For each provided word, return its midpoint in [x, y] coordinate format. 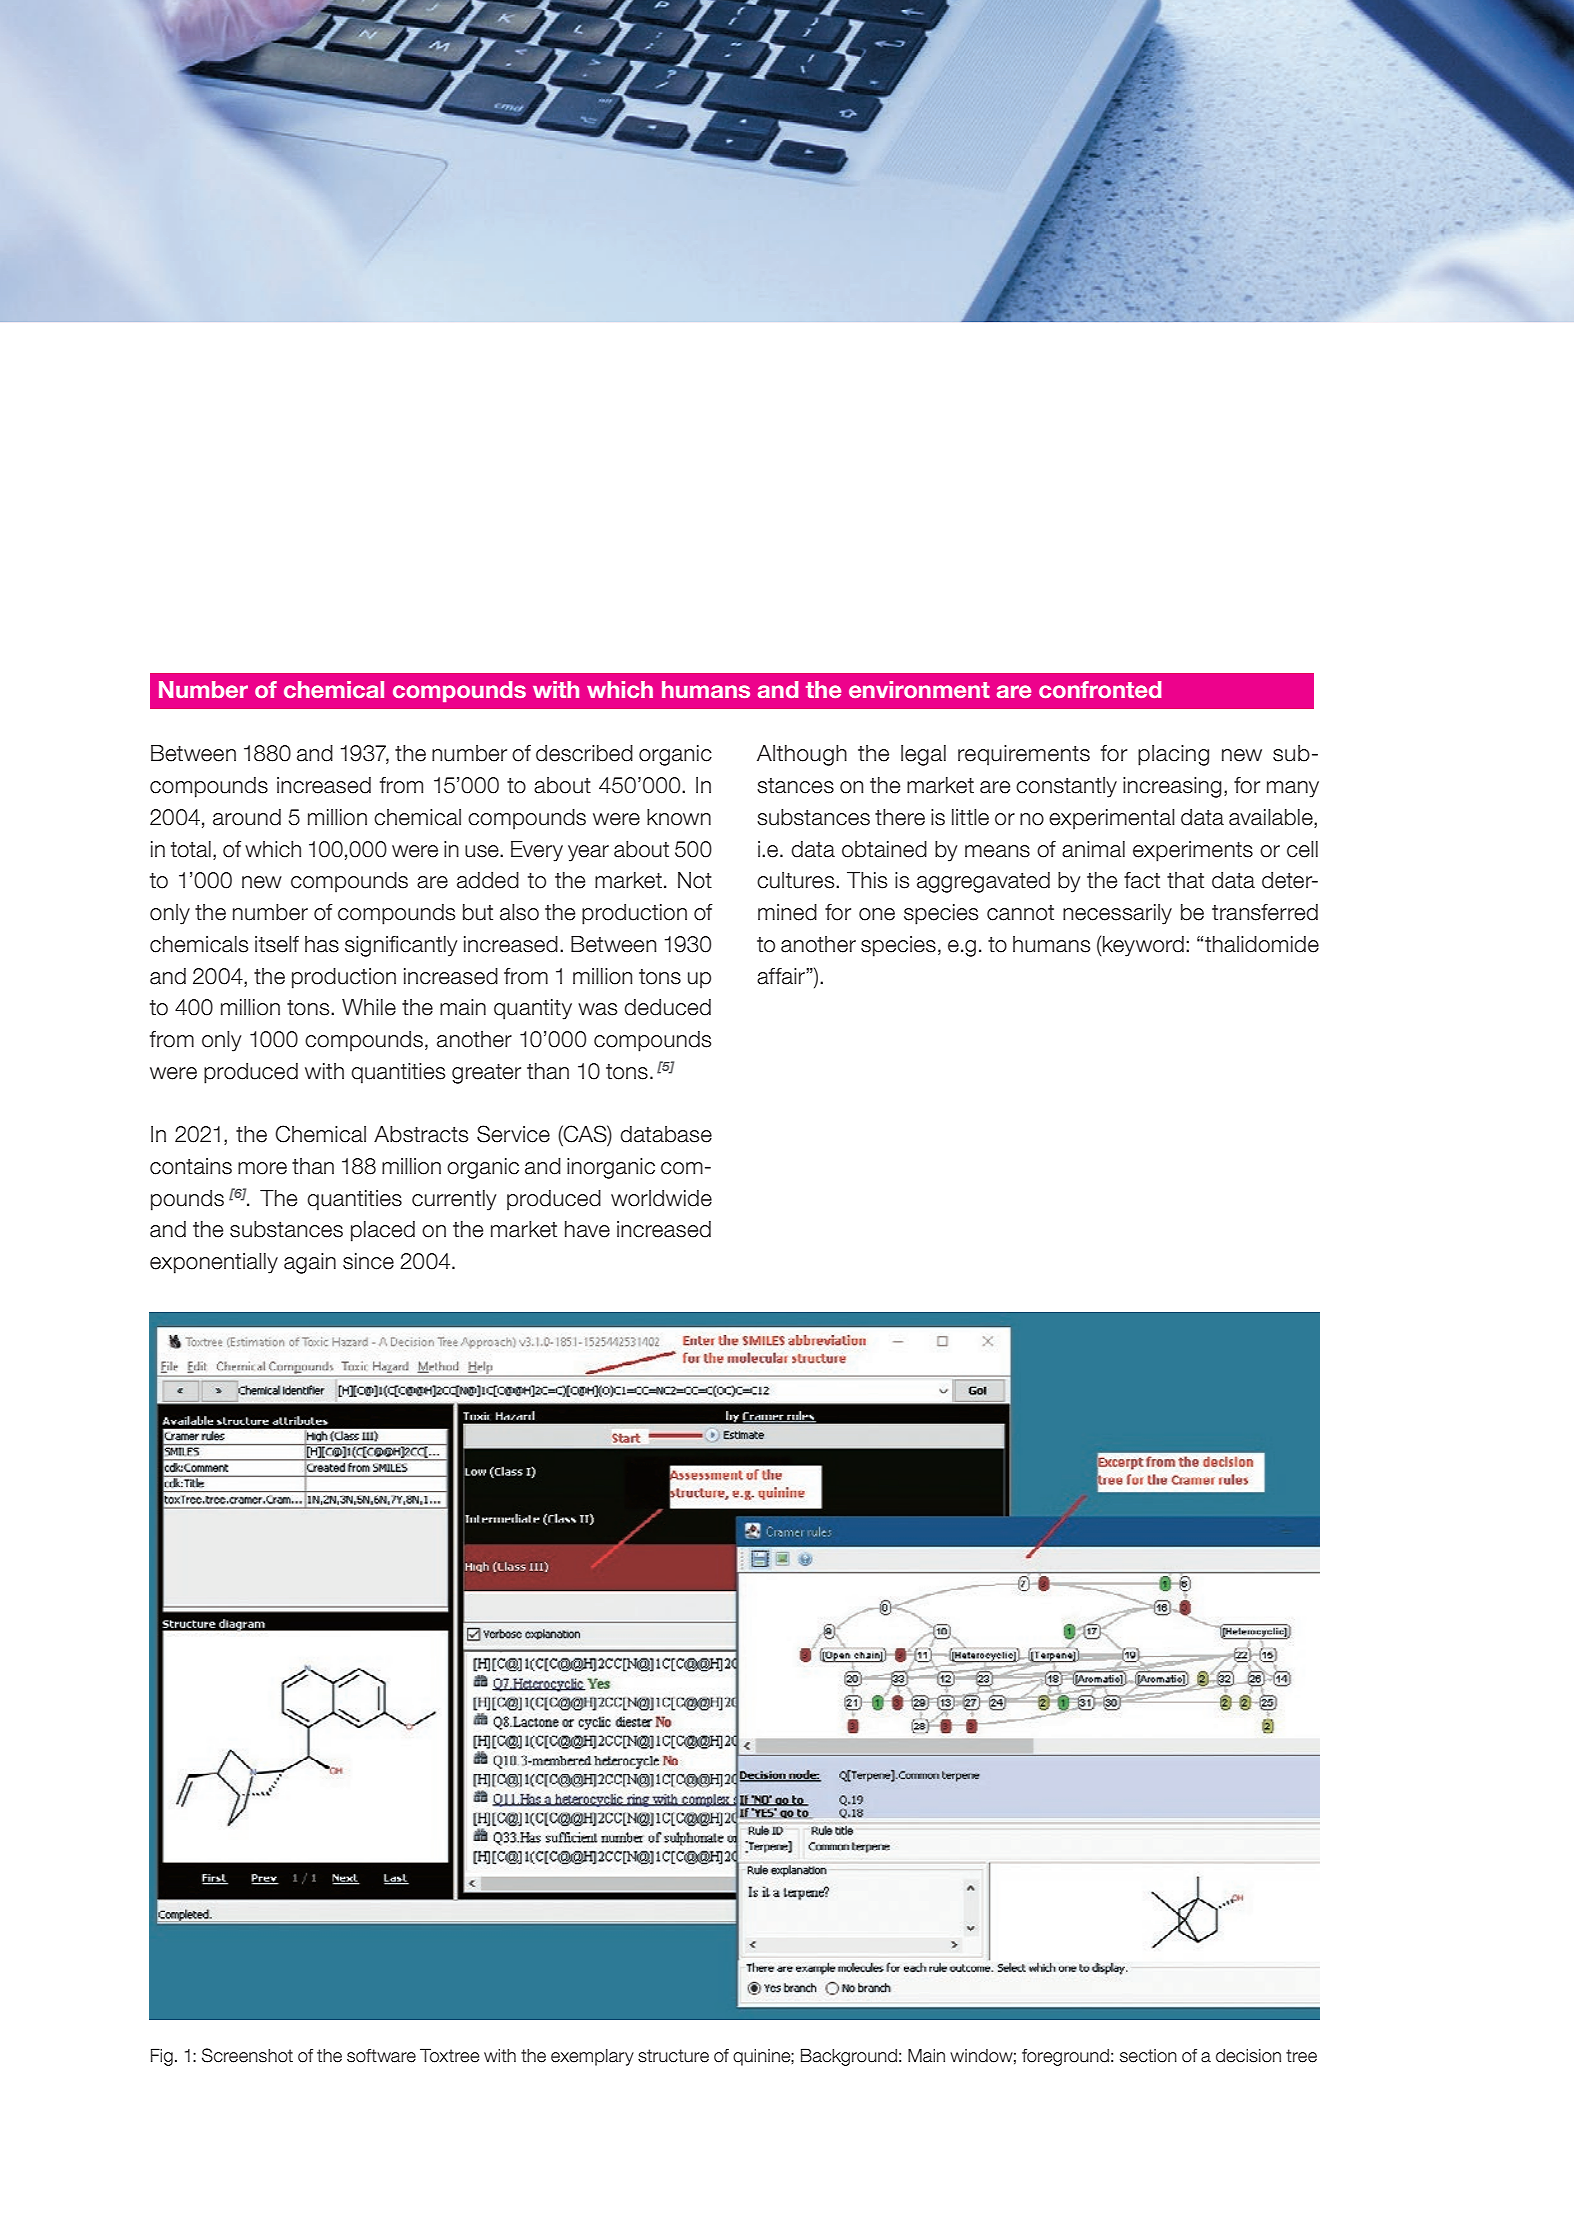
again [310, 1263]
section [1148, 2056]
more [262, 1168]
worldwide [661, 1198]
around [247, 817]
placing [1173, 755]
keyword [1143, 946]
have [587, 1229]
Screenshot [247, 2055]
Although [802, 755]
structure [673, 2056]
